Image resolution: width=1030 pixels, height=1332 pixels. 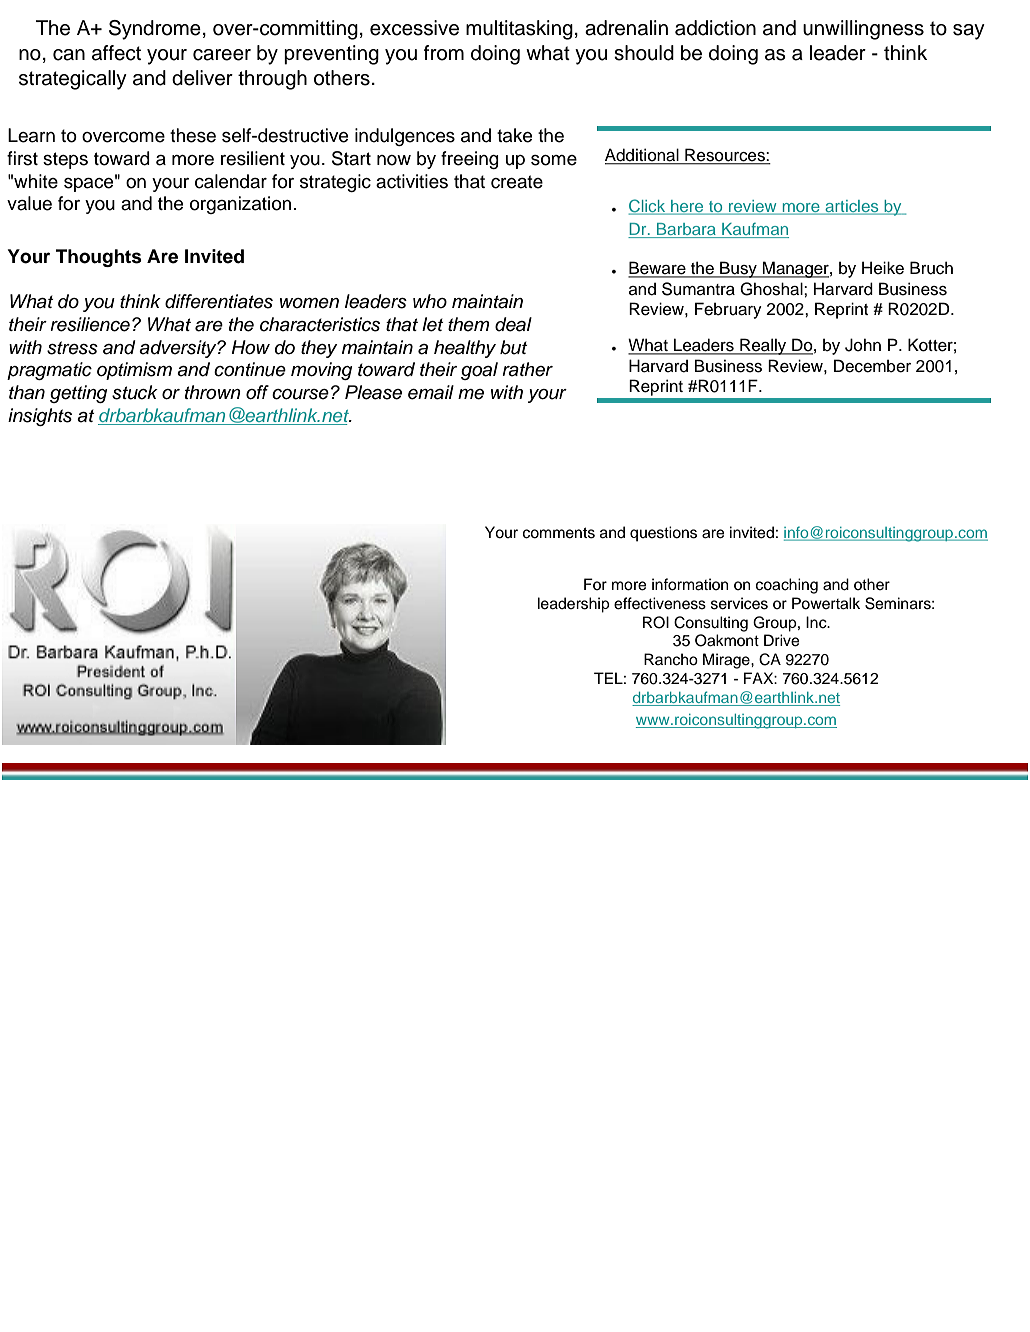 I want to click on December, so click(x=872, y=366).
